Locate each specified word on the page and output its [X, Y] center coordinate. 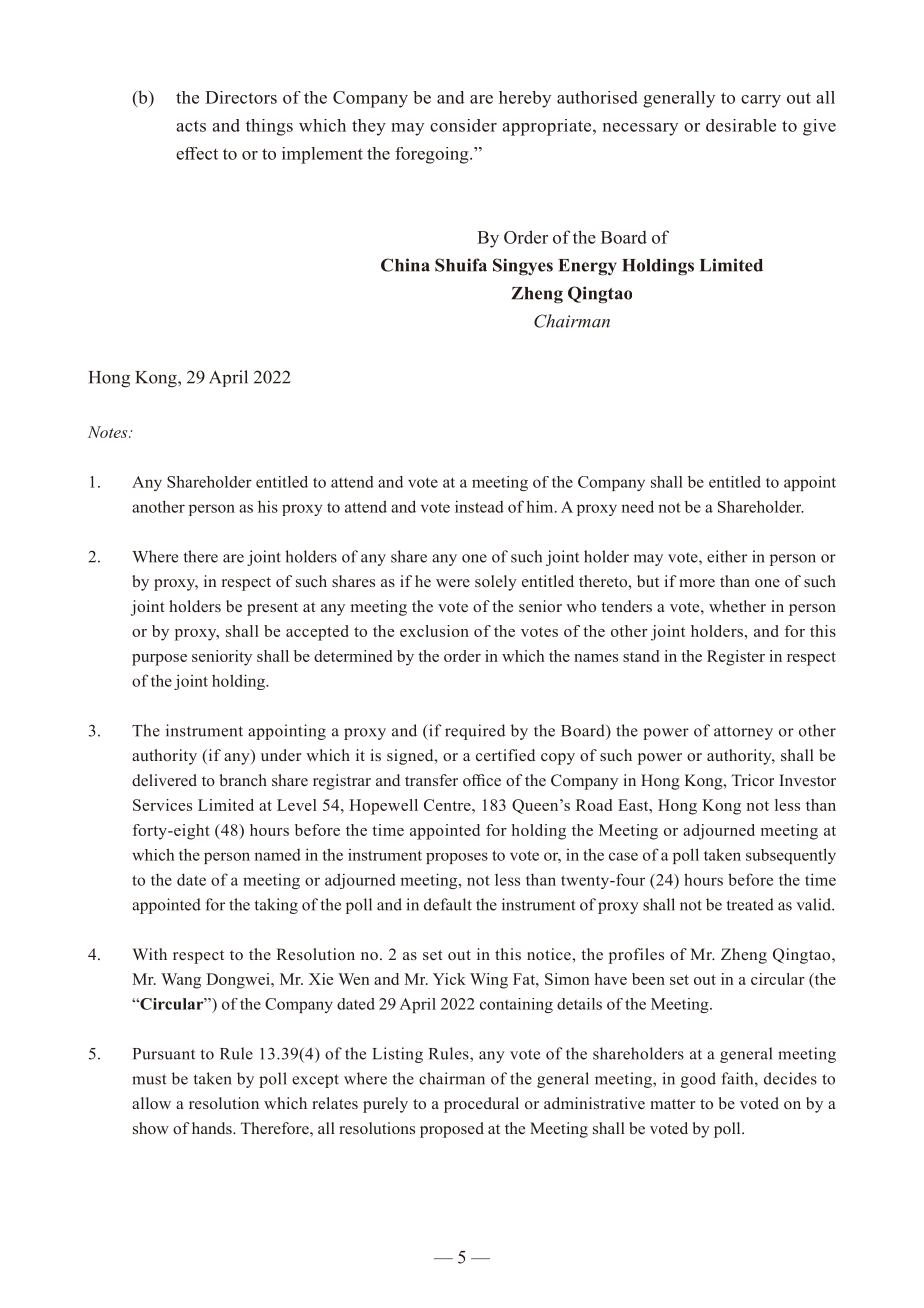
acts [191, 126]
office [482, 780]
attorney [743, 733]
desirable [741, 125]
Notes [109, 432]
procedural [481, 1105]
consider [463, 125]
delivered [164, 780]
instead [479, 506]
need [637, 506]
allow [151, 1103]
